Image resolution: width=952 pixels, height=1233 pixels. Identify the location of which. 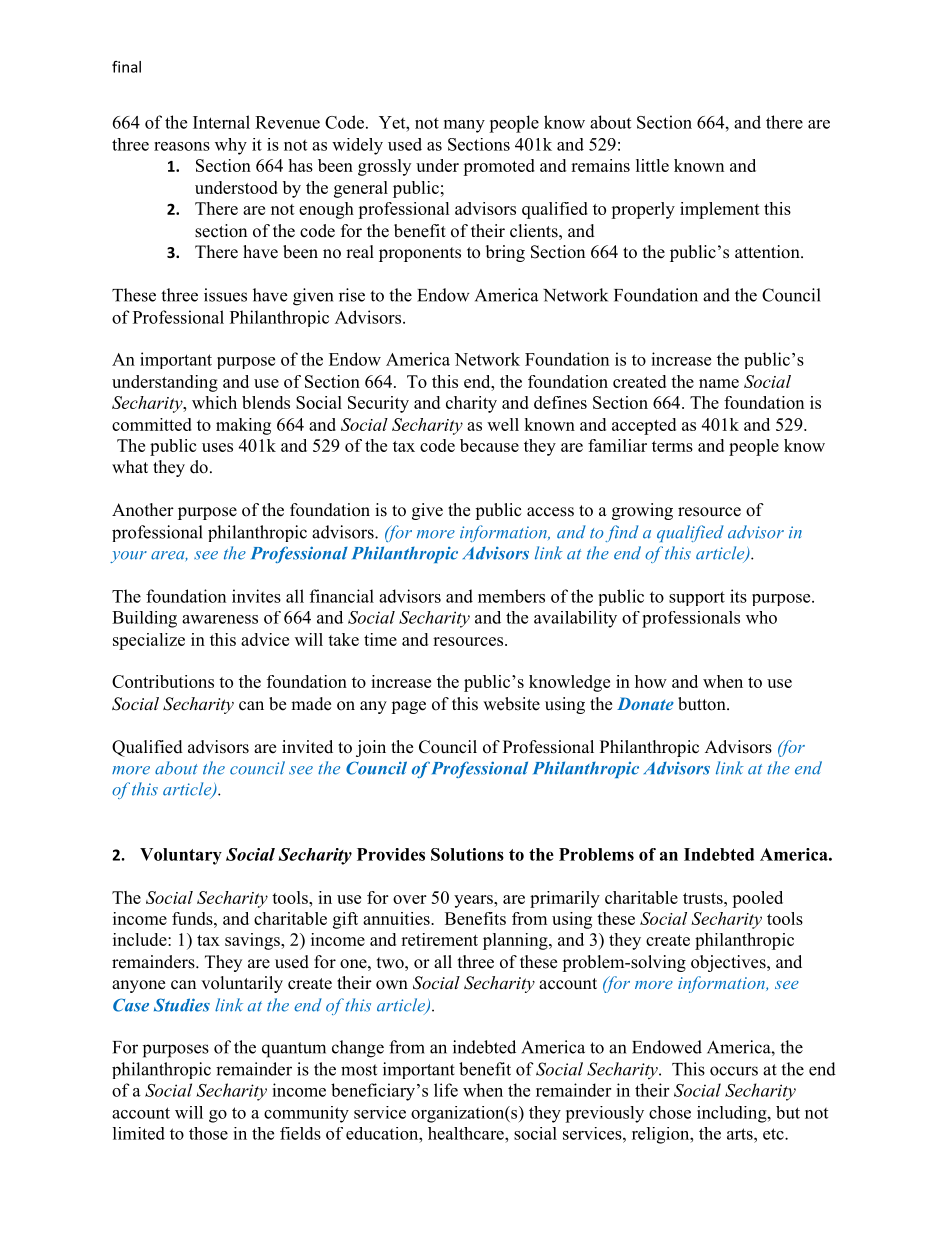
(214, 402).
